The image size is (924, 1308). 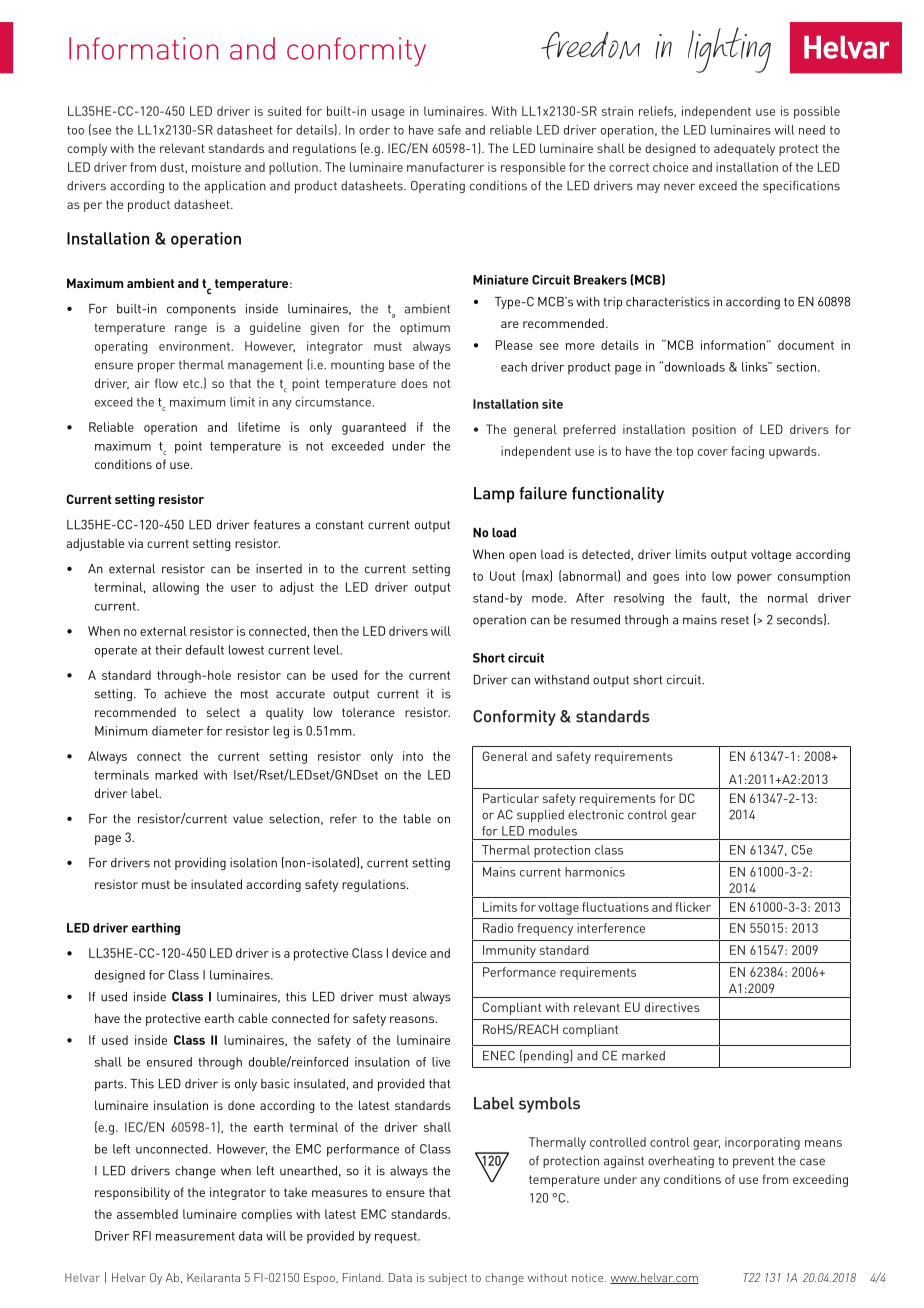 What do you see at coordinates (744, 149) in the screenshot?
I see `adequately` at bounding box center [744, 149].
